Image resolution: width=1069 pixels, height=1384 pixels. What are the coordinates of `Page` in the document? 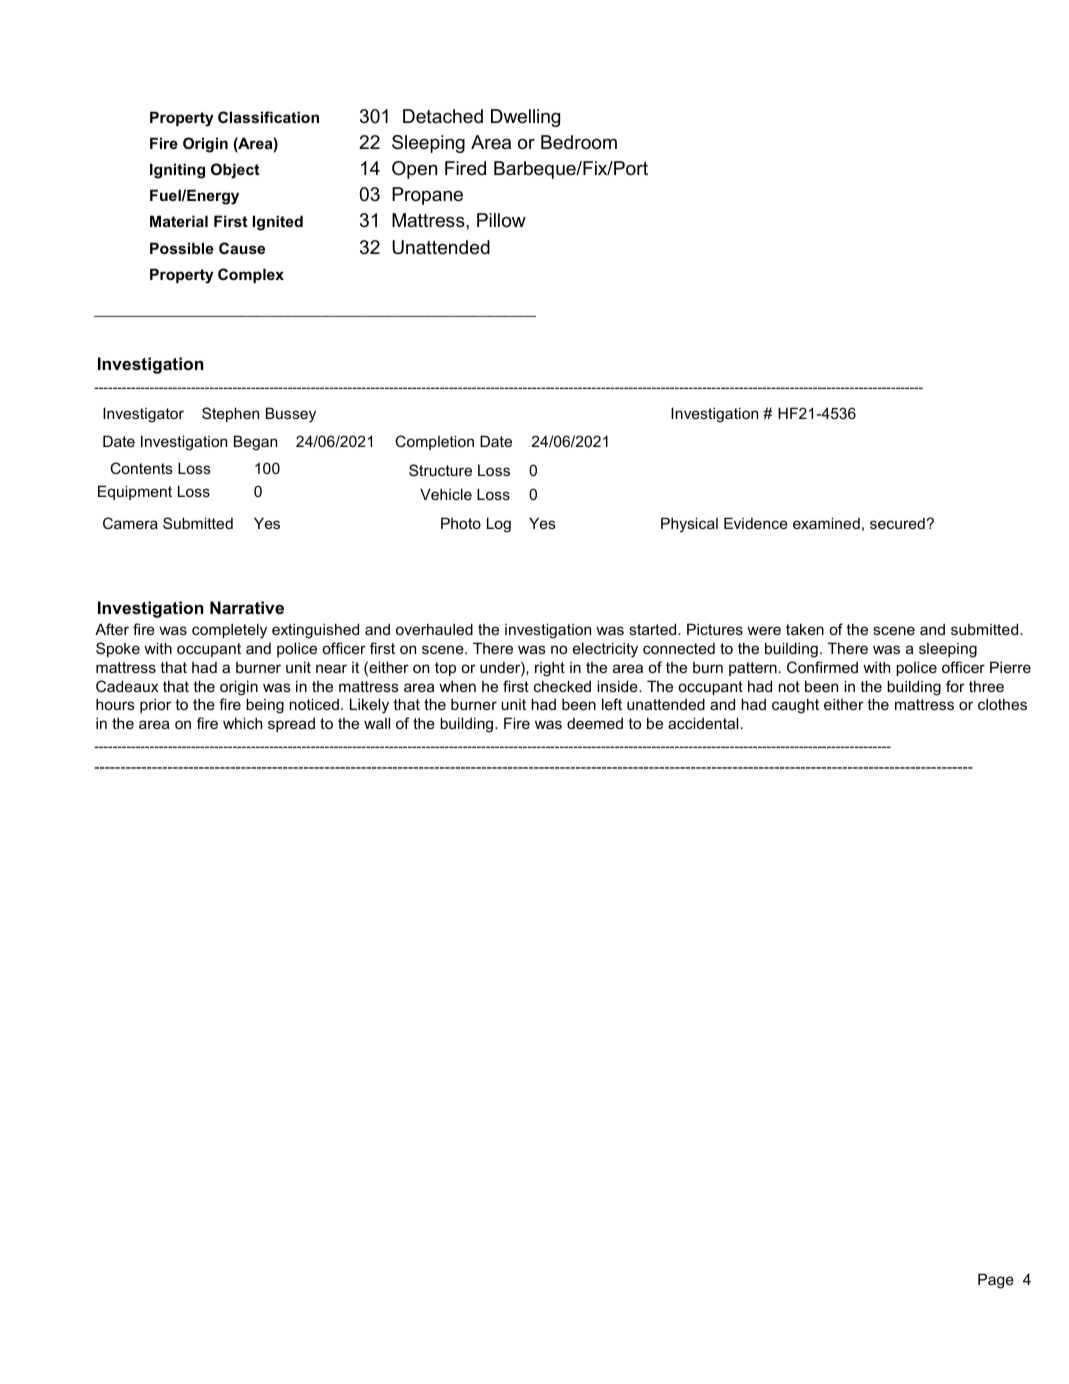 It's located at (996, 1281).
